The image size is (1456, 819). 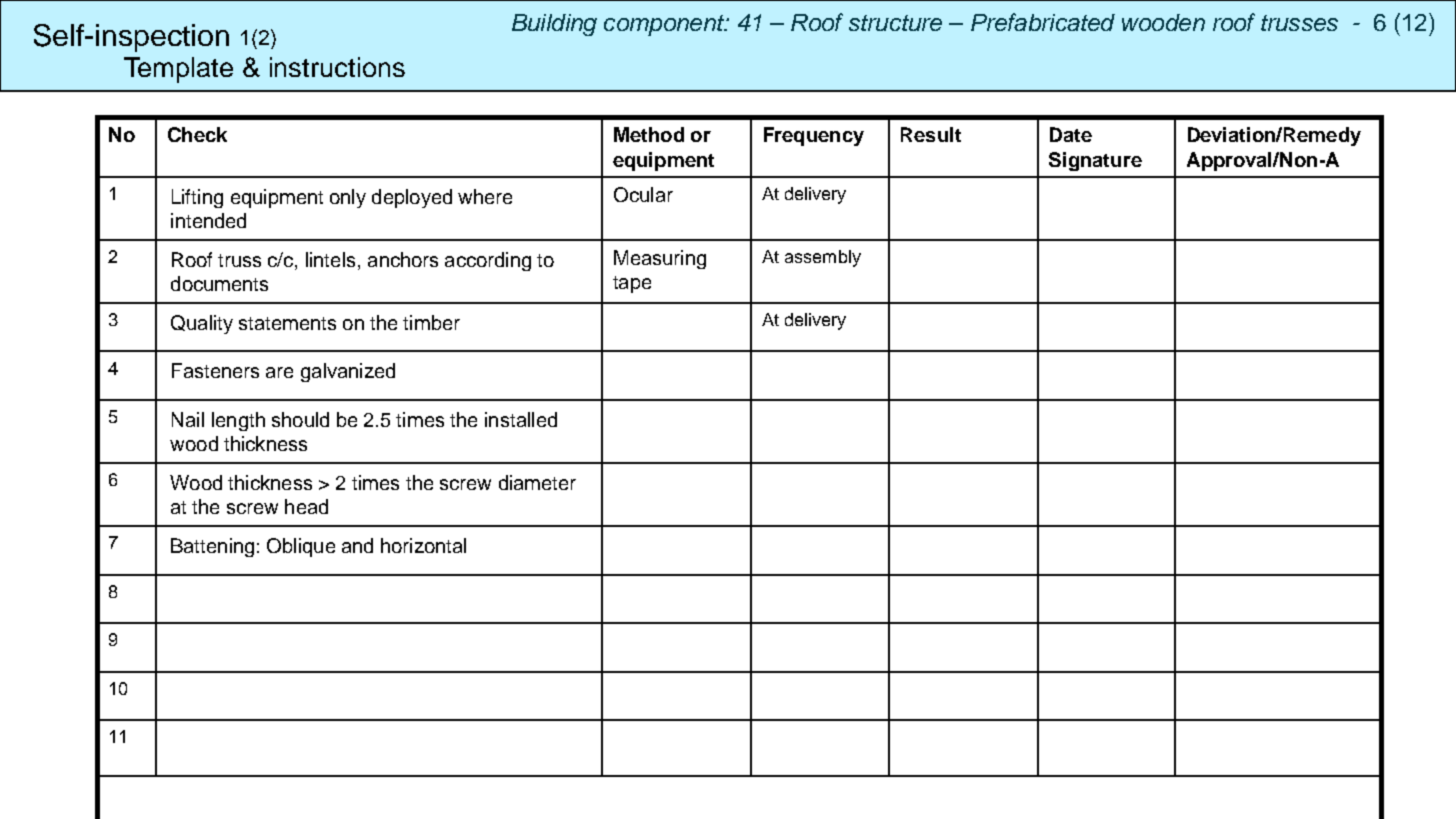 I want to click on documents, so click(x=219, y=283).
